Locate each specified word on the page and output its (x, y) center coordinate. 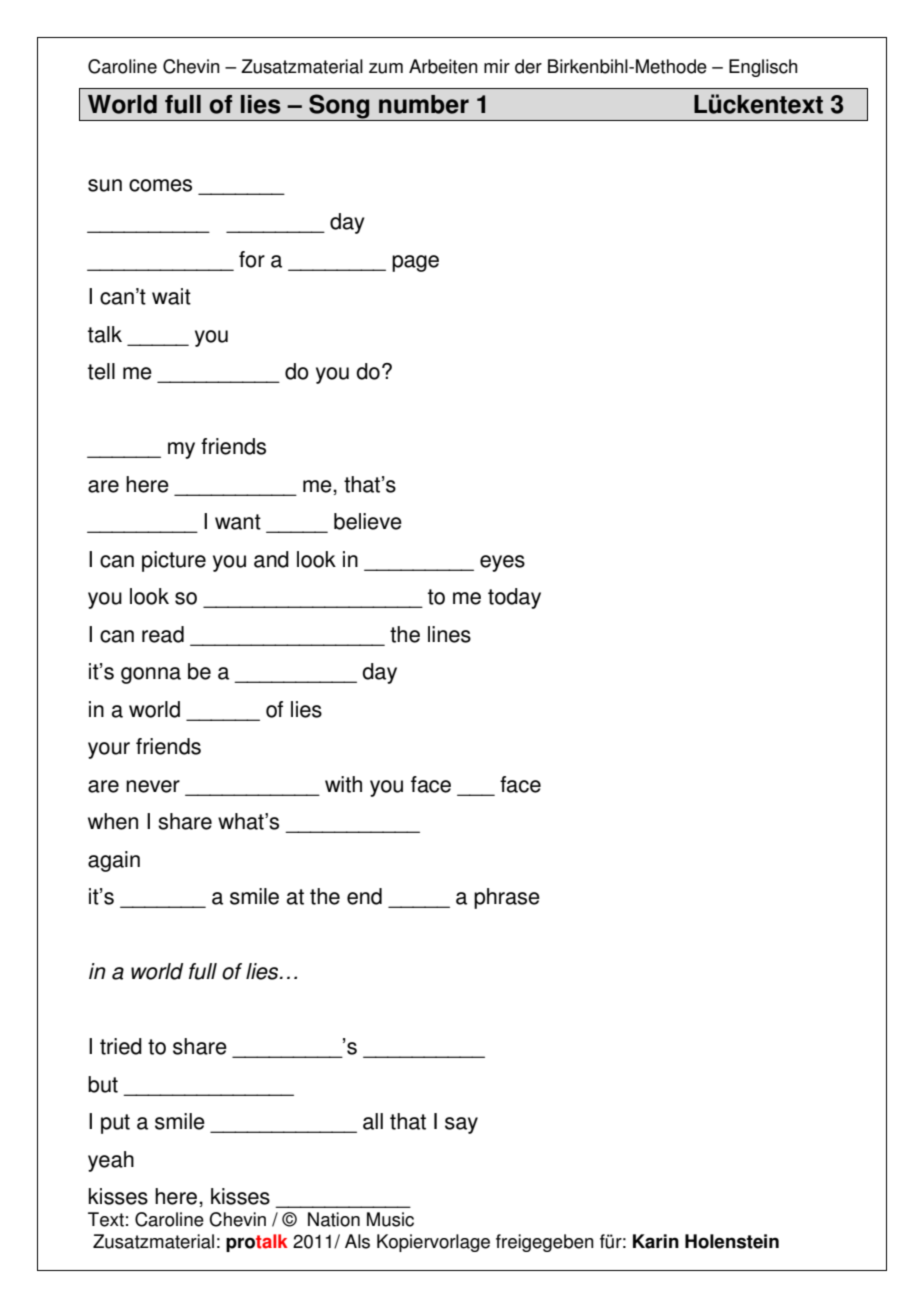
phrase (507, 898)
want (238, 522)
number (424, 104)
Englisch (763, 68)
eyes (502, 563)
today (514, 598)
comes (160, 185)
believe (368, 521)
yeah (111, 1161)
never (153, 786)
